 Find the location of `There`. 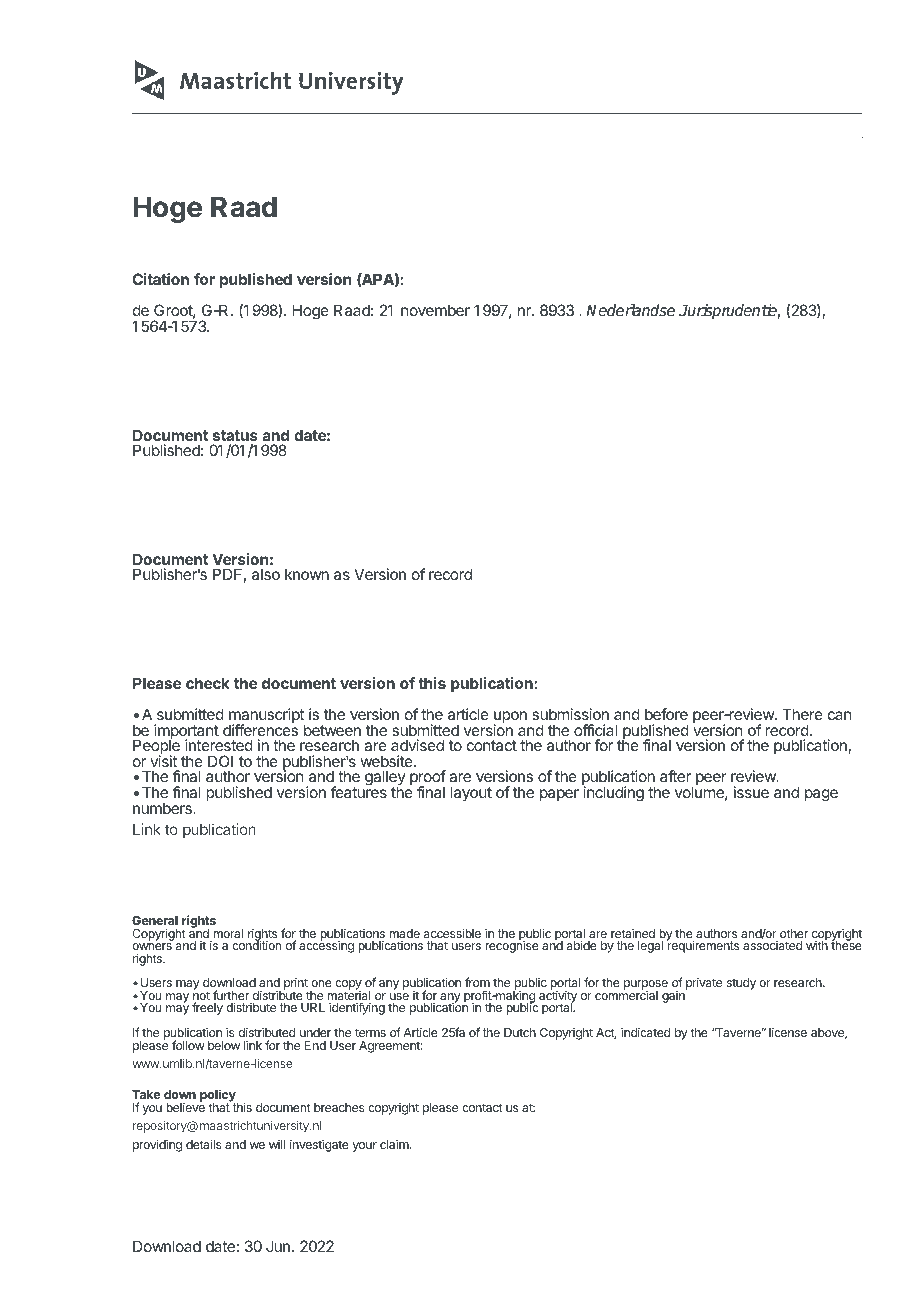

There is located at coordinates (802, 714).
